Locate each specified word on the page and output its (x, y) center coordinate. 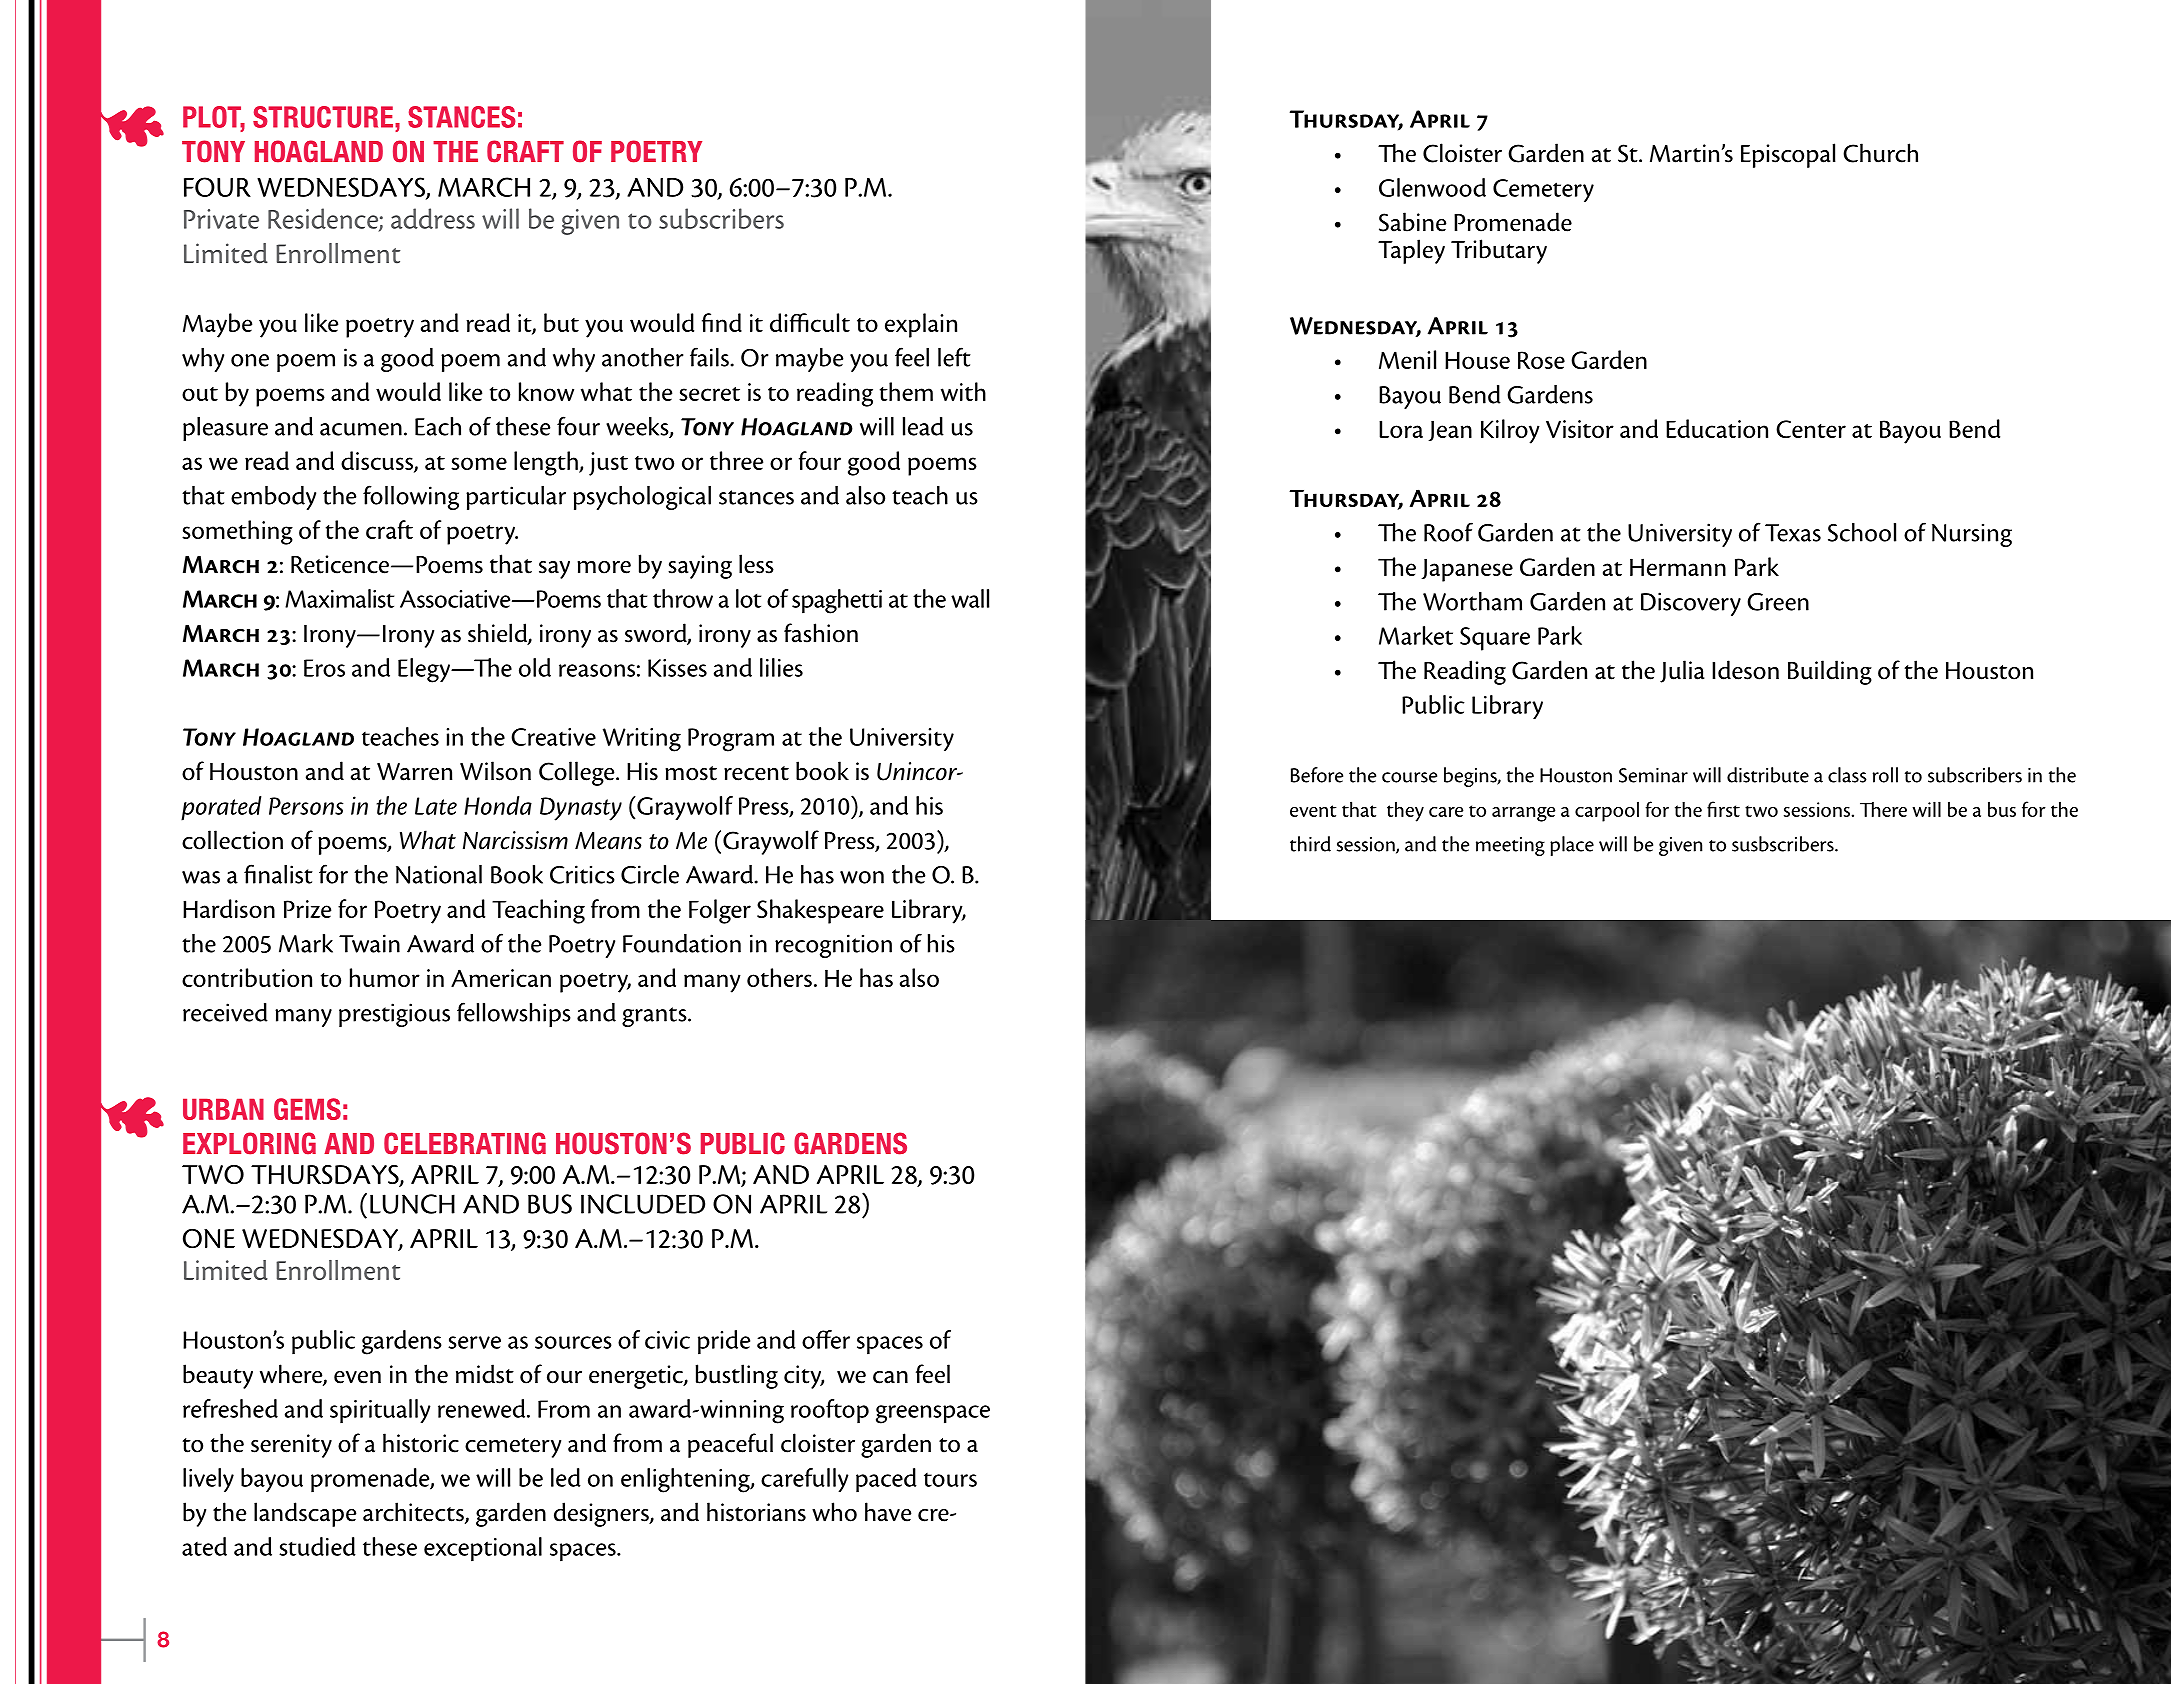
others (779, 977)
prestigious (394, 1015)
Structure (324, 117)
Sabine (1412, 222)
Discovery (1691, 604)
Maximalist (339, 598)
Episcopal (1788, 155)
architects (414, 1513)
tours (950, 1480)
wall (970, 598)
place (1572, 846)
